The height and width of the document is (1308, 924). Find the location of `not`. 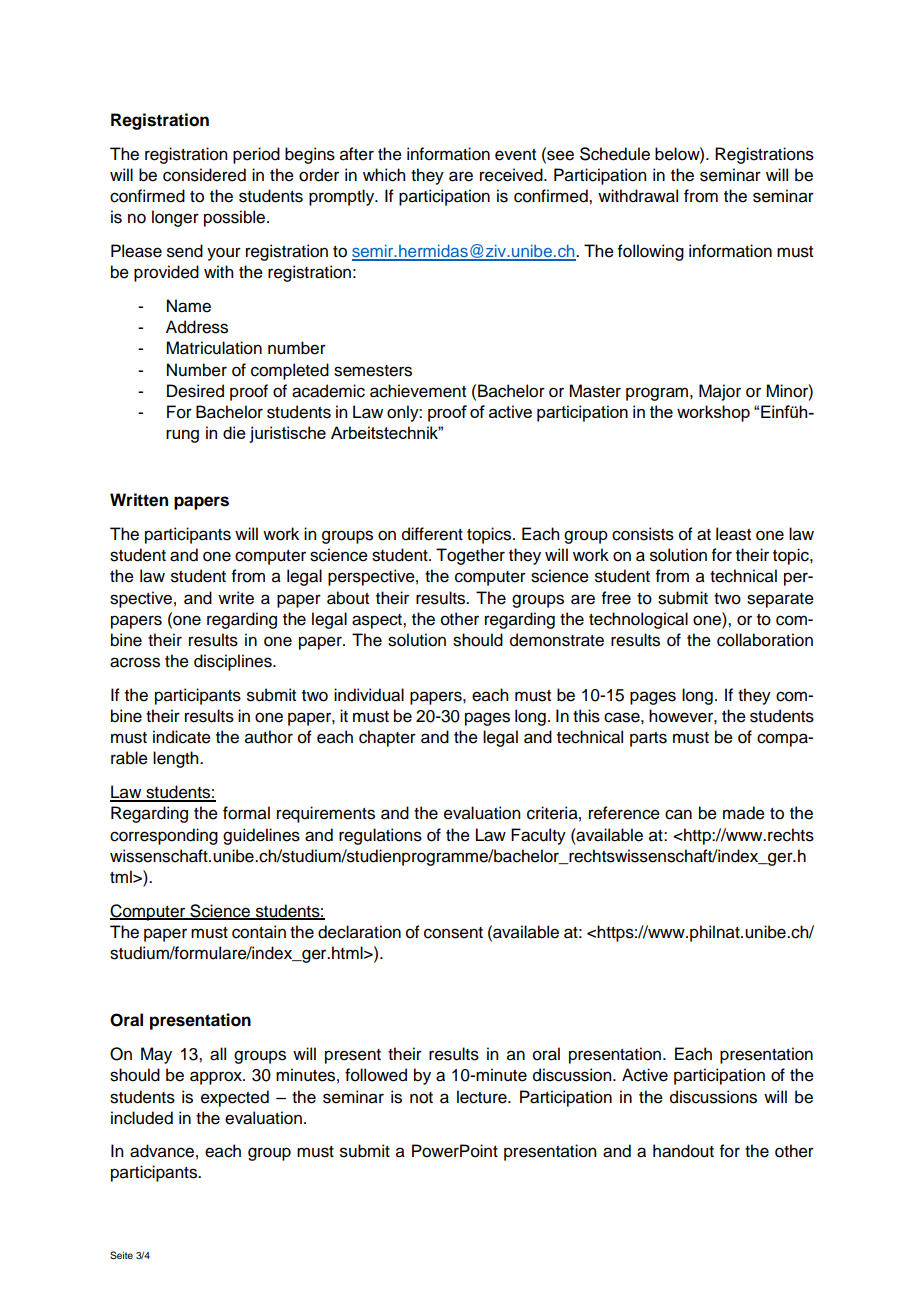

not is located at coordinates (421, 1098).
